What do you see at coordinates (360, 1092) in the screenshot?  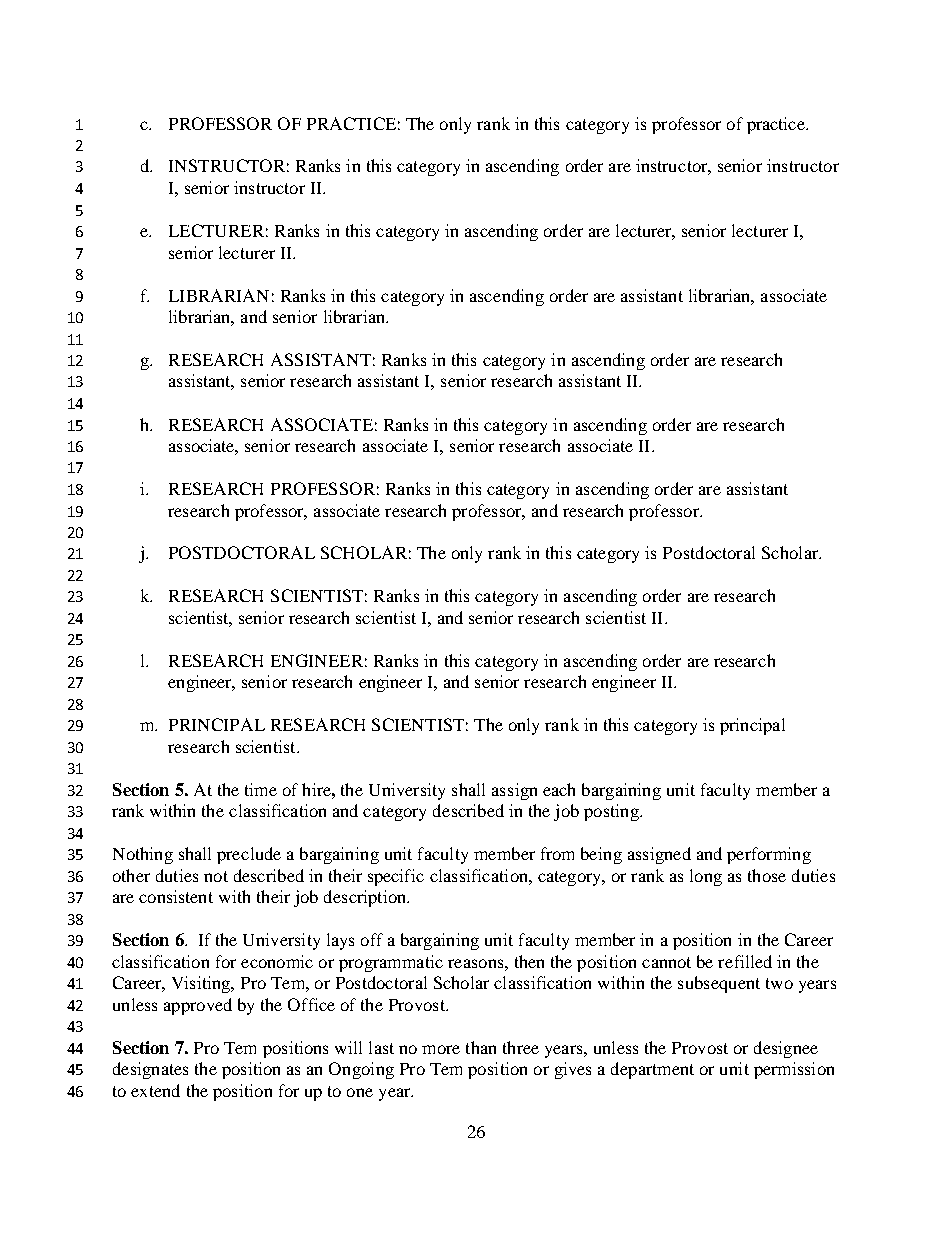 I see `one` at bounding box center [360, 1092].
